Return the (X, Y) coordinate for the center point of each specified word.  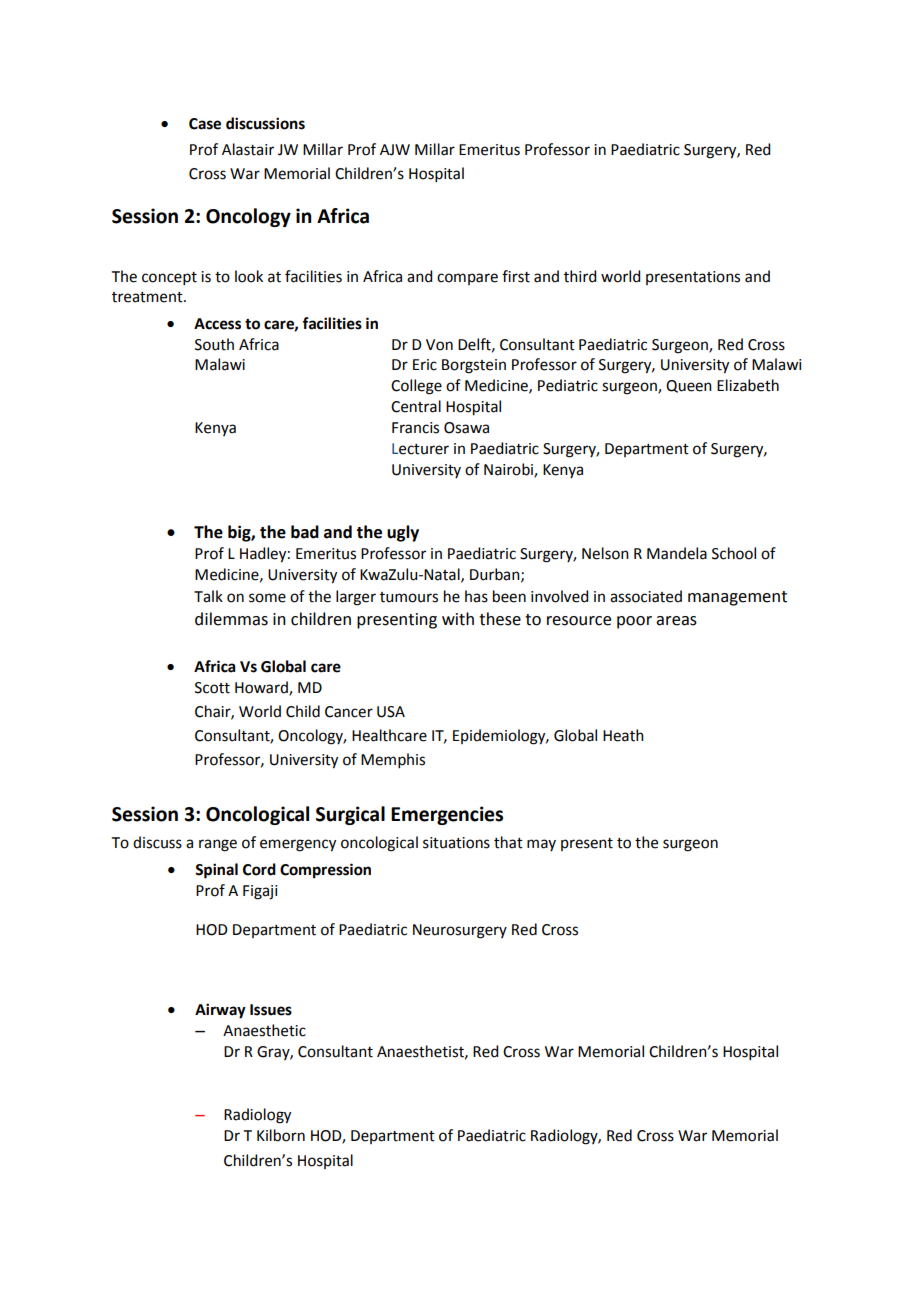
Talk (208, 596)
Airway (220, 1011)
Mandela (677, 553)
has (476, 596)
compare (467, 279)
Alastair (248, 149)
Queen (689, 386)
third (580, 276)
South (214, 344)
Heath (623, 735)
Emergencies (447, 815)
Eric (425, 365)
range (218, 845)
